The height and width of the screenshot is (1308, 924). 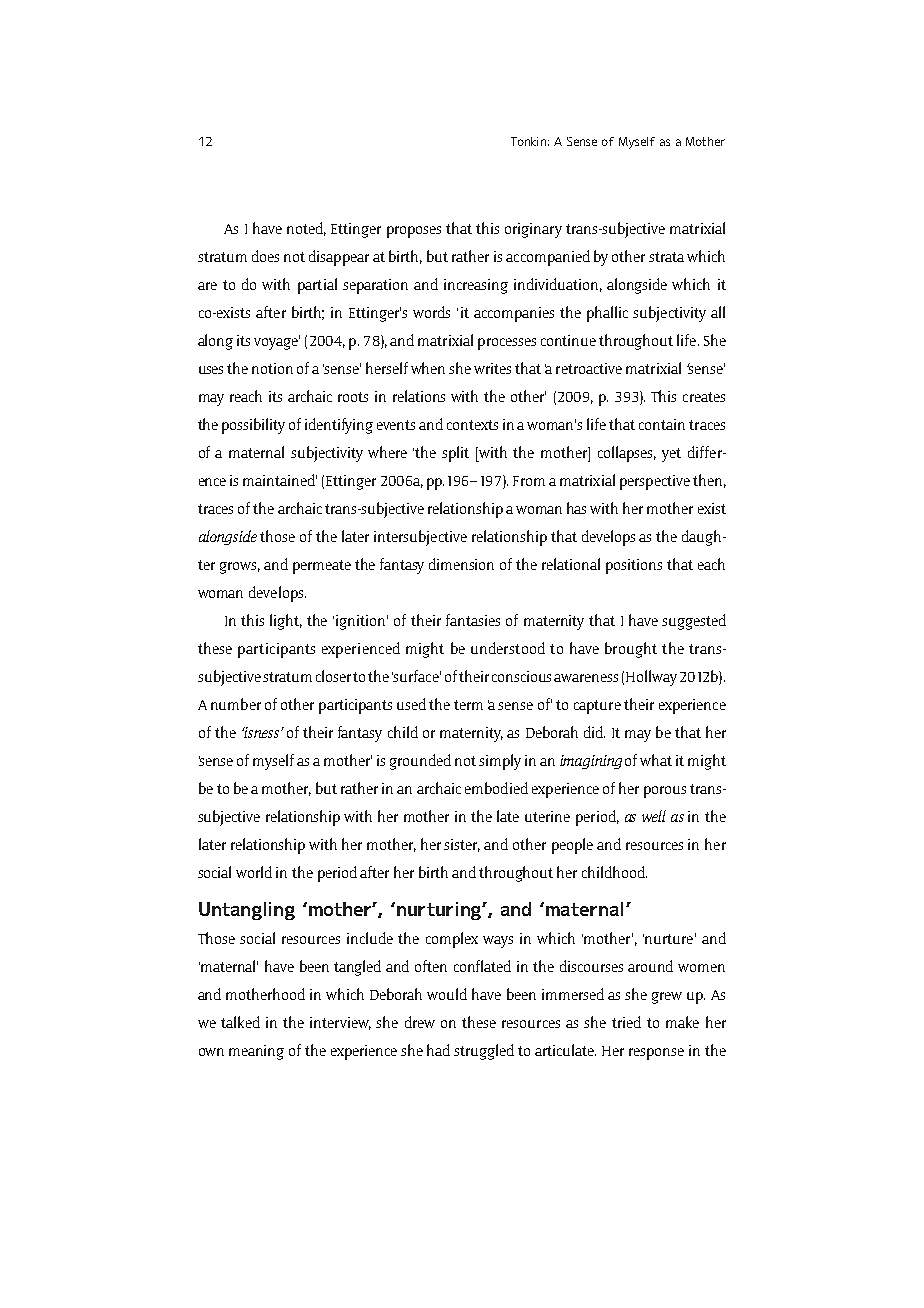 What do you see at coordinates (666, 257) in the screenshot?
I see `strata` at bounding box center [666, 257].
